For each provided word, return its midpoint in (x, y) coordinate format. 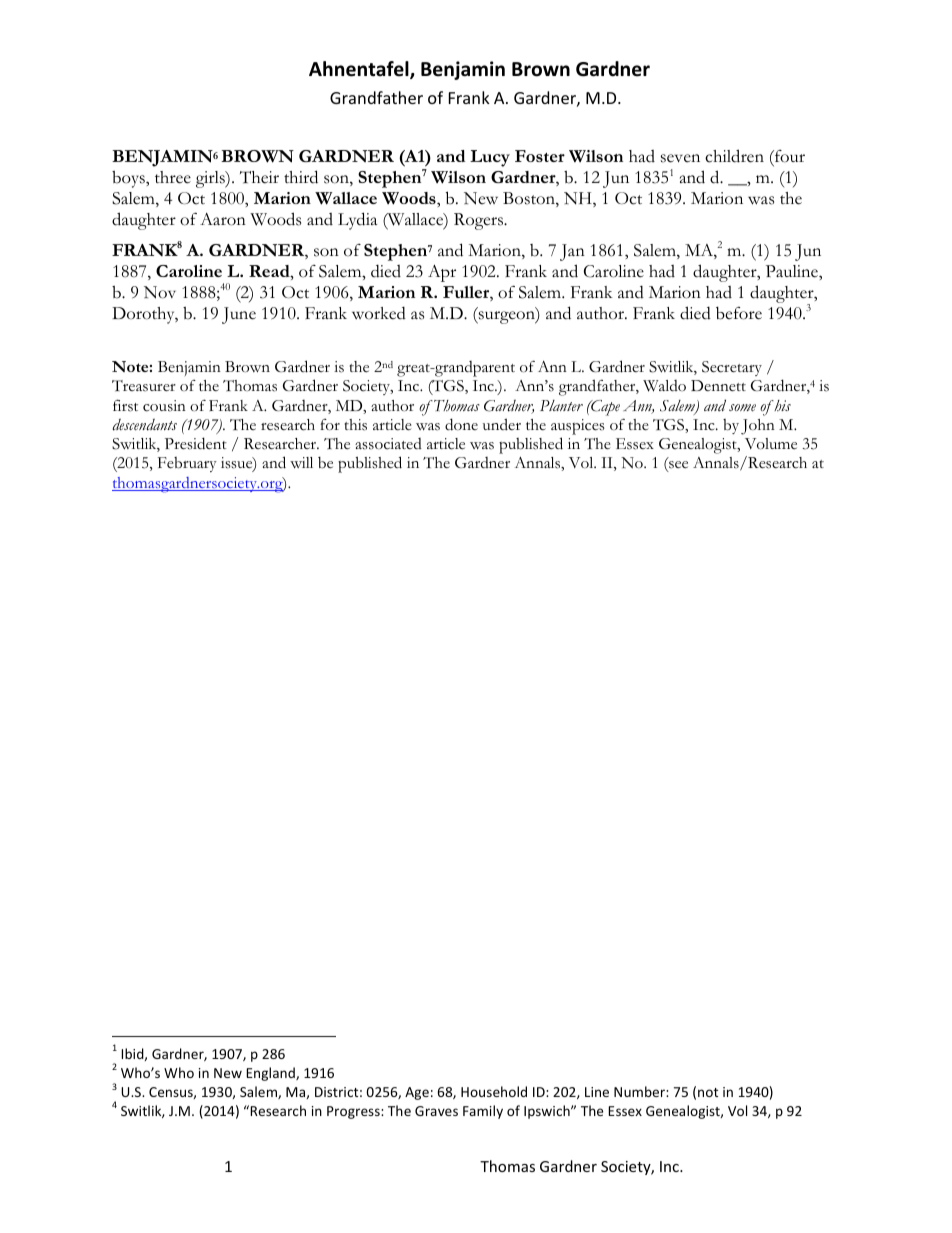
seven (680, 158)
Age (417, 1093)
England (271, 1074)
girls (211, 179)
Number (640, 1091)
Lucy (490, 158)
